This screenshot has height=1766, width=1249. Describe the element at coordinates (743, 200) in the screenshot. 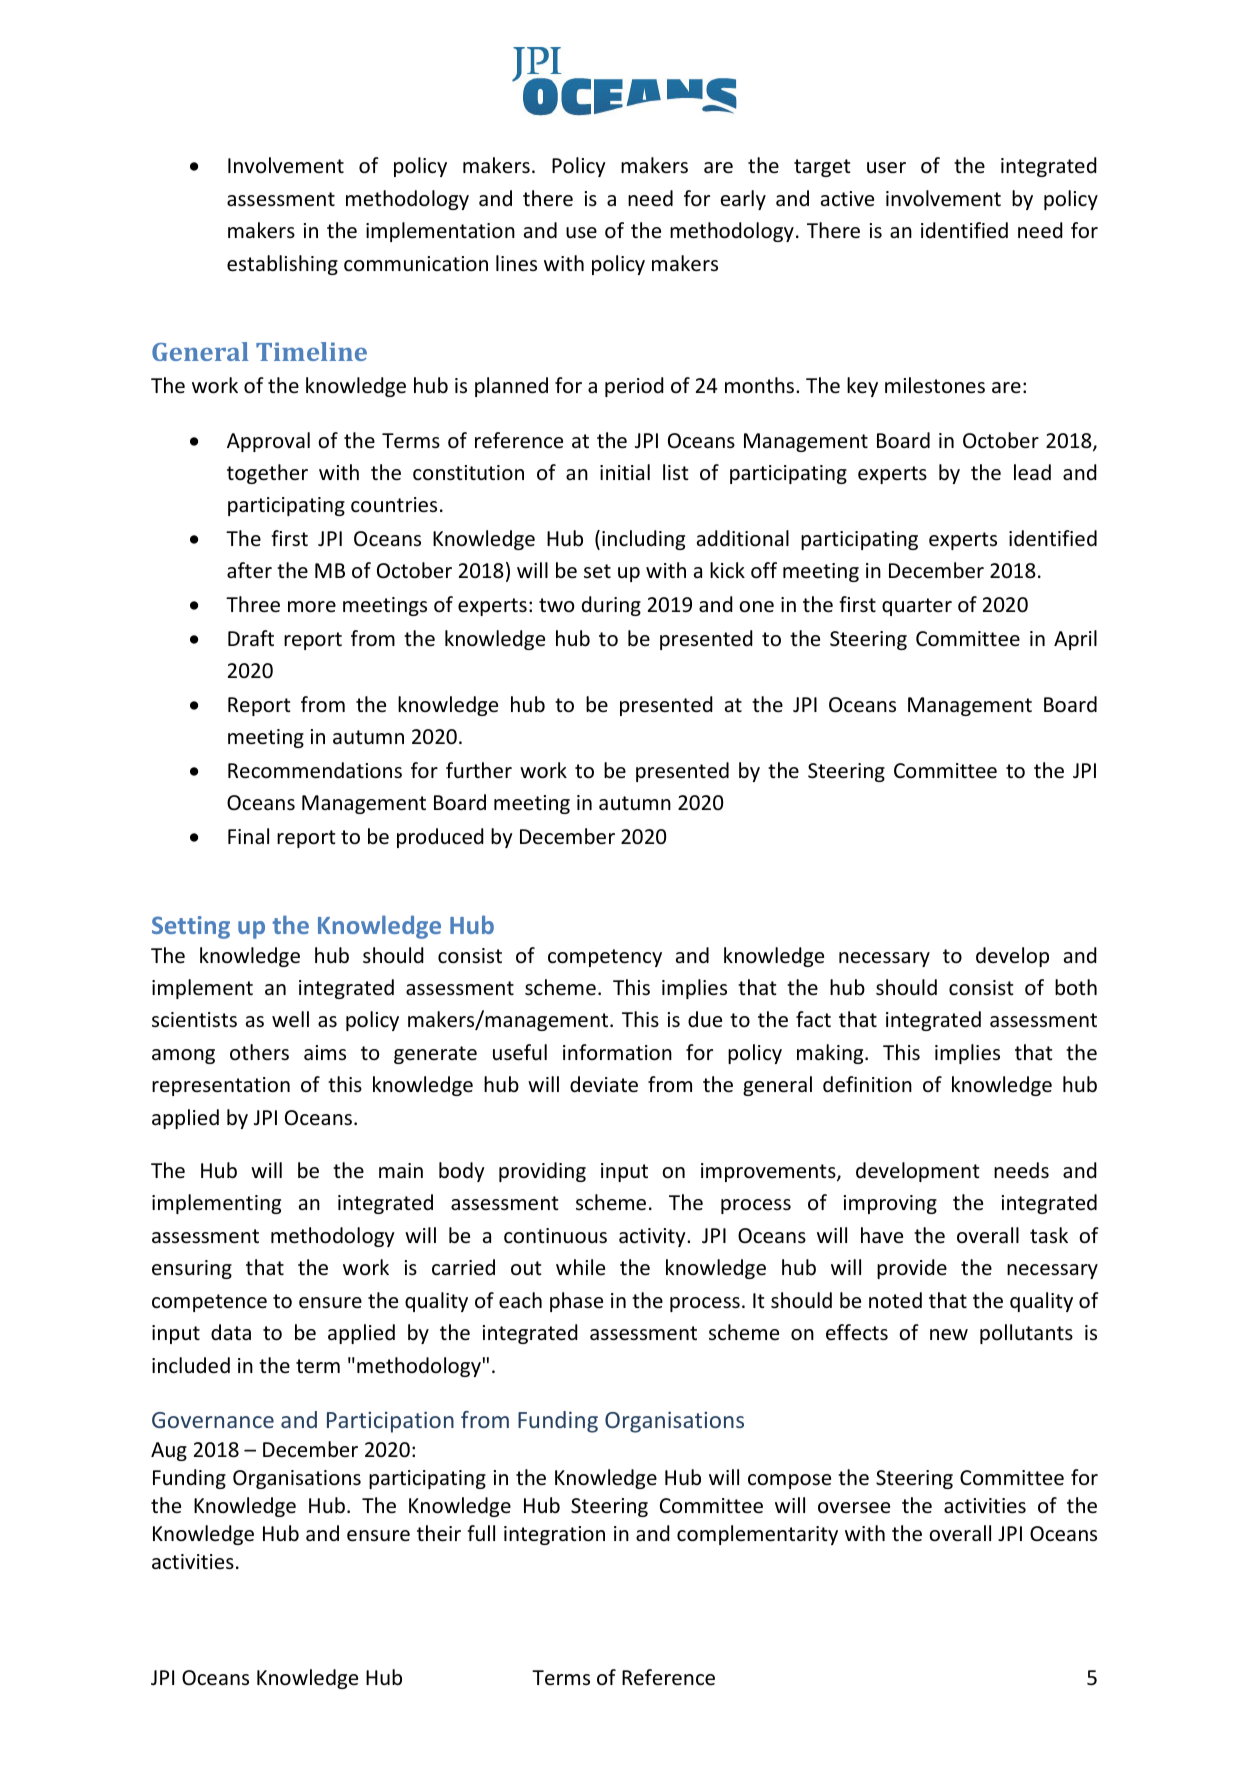

I see `early` at that location.
